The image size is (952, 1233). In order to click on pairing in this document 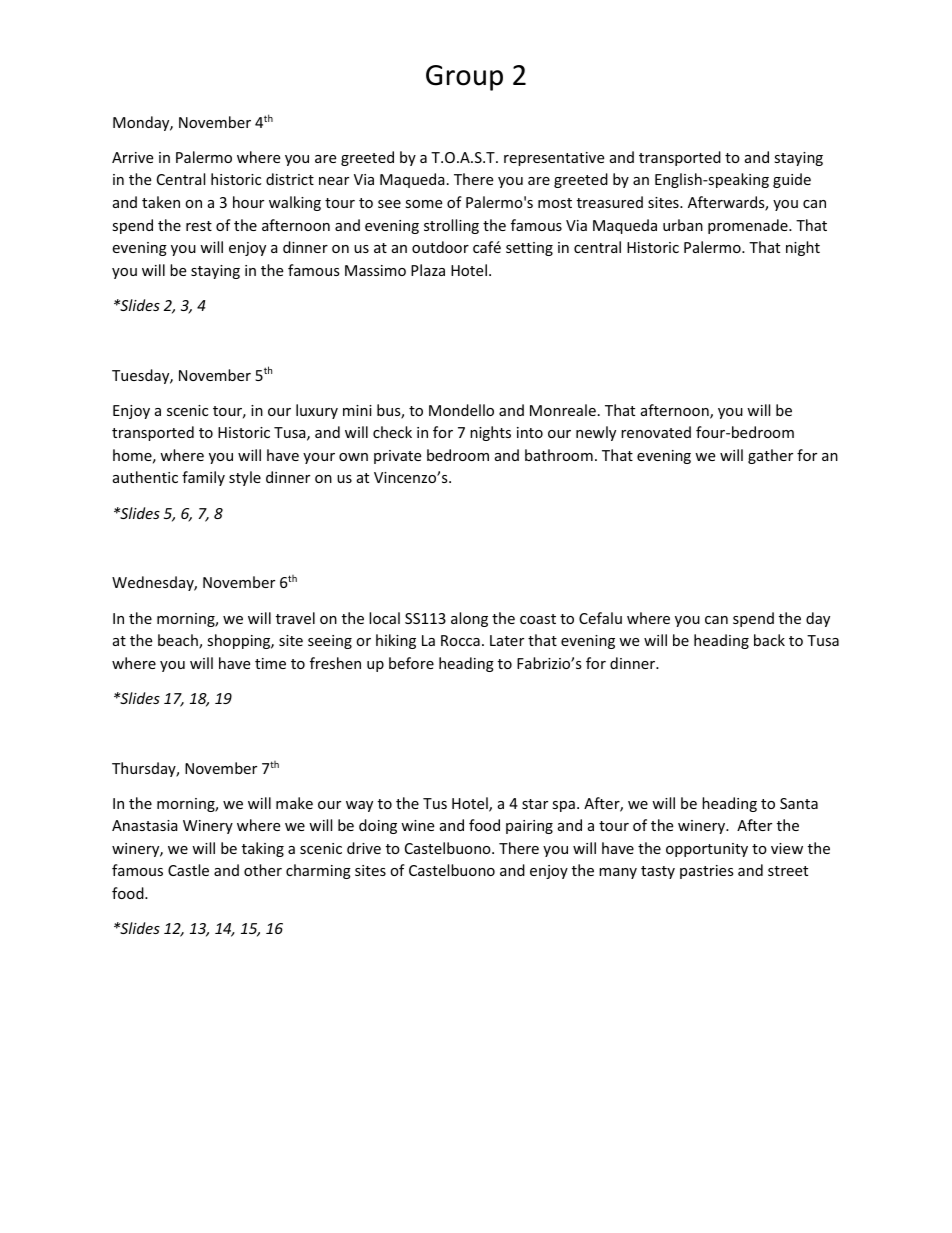, I will do `click(529, 827)`.
